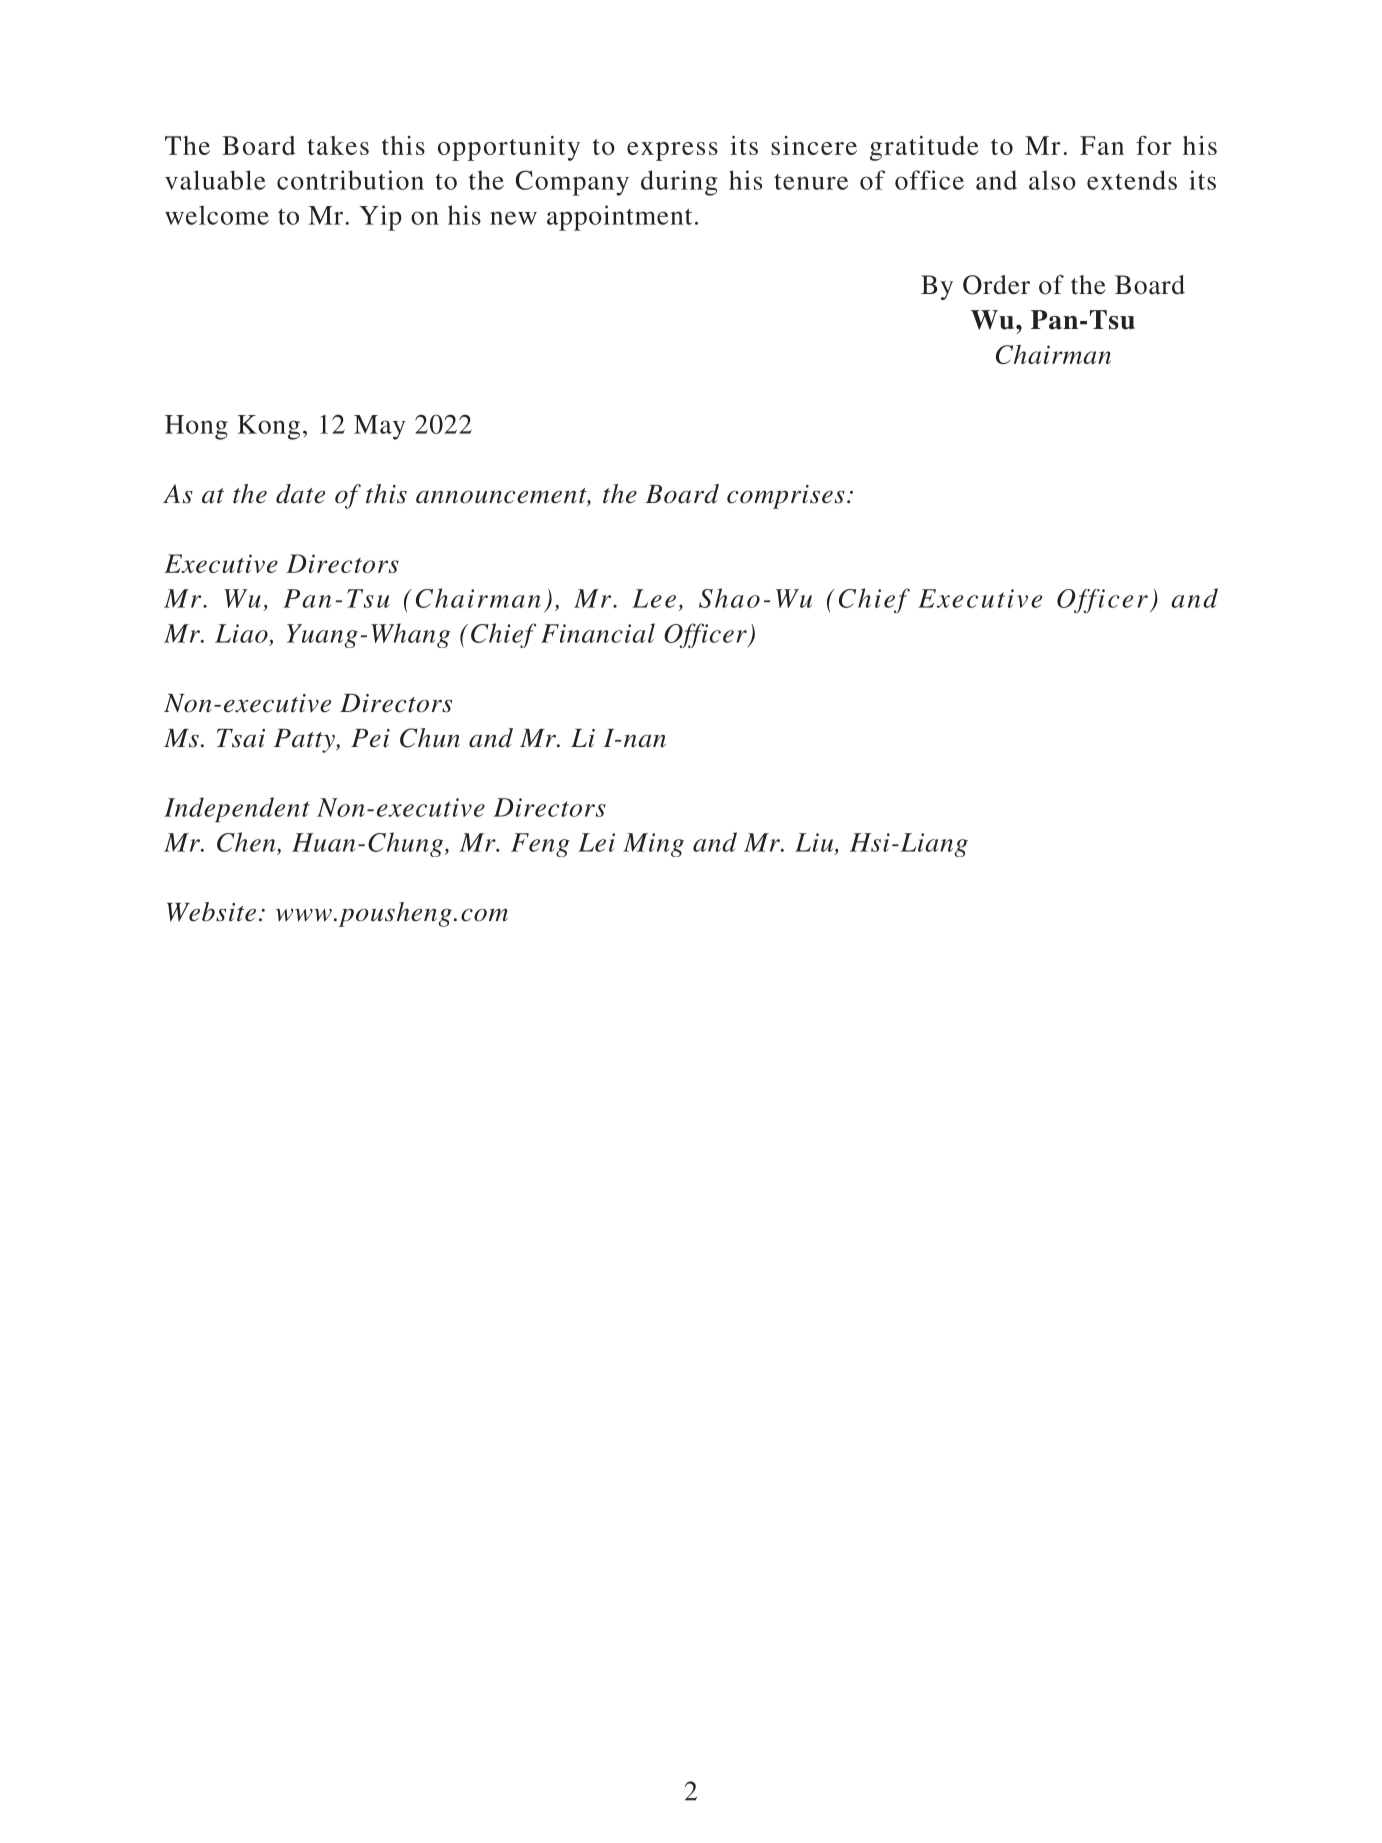 Image resolution: width=1382 pixels, height=1843 pixels. What do you see at coordinates (653, 845) in the screenshot?
I see `Ming` at bounding box center [653, 845].
